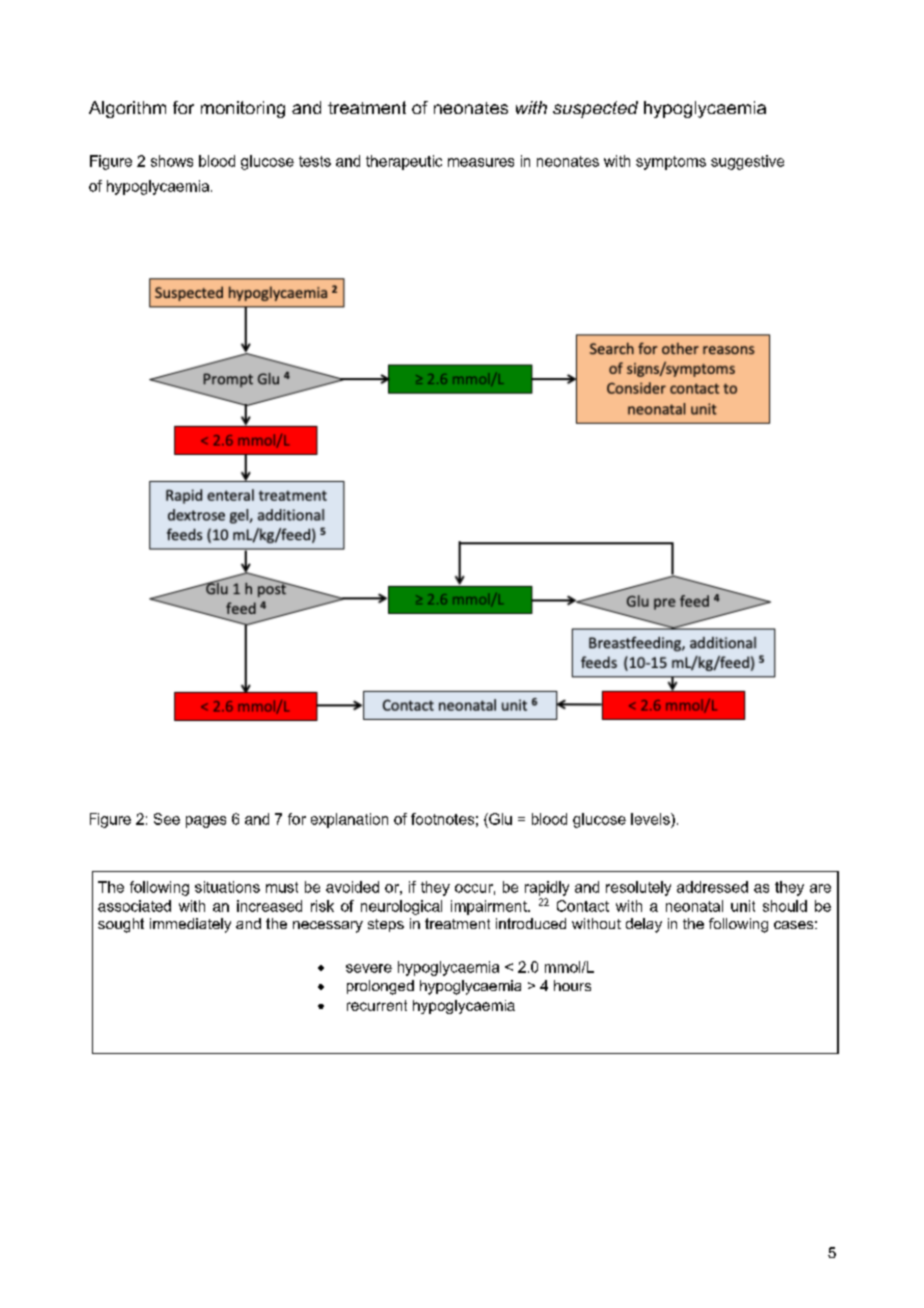 This screenshot has height=1308, width=924. What do you see at coordinates (349, 820) in the screenshot?
I see `explanation` at bounding box center [349, 820].
